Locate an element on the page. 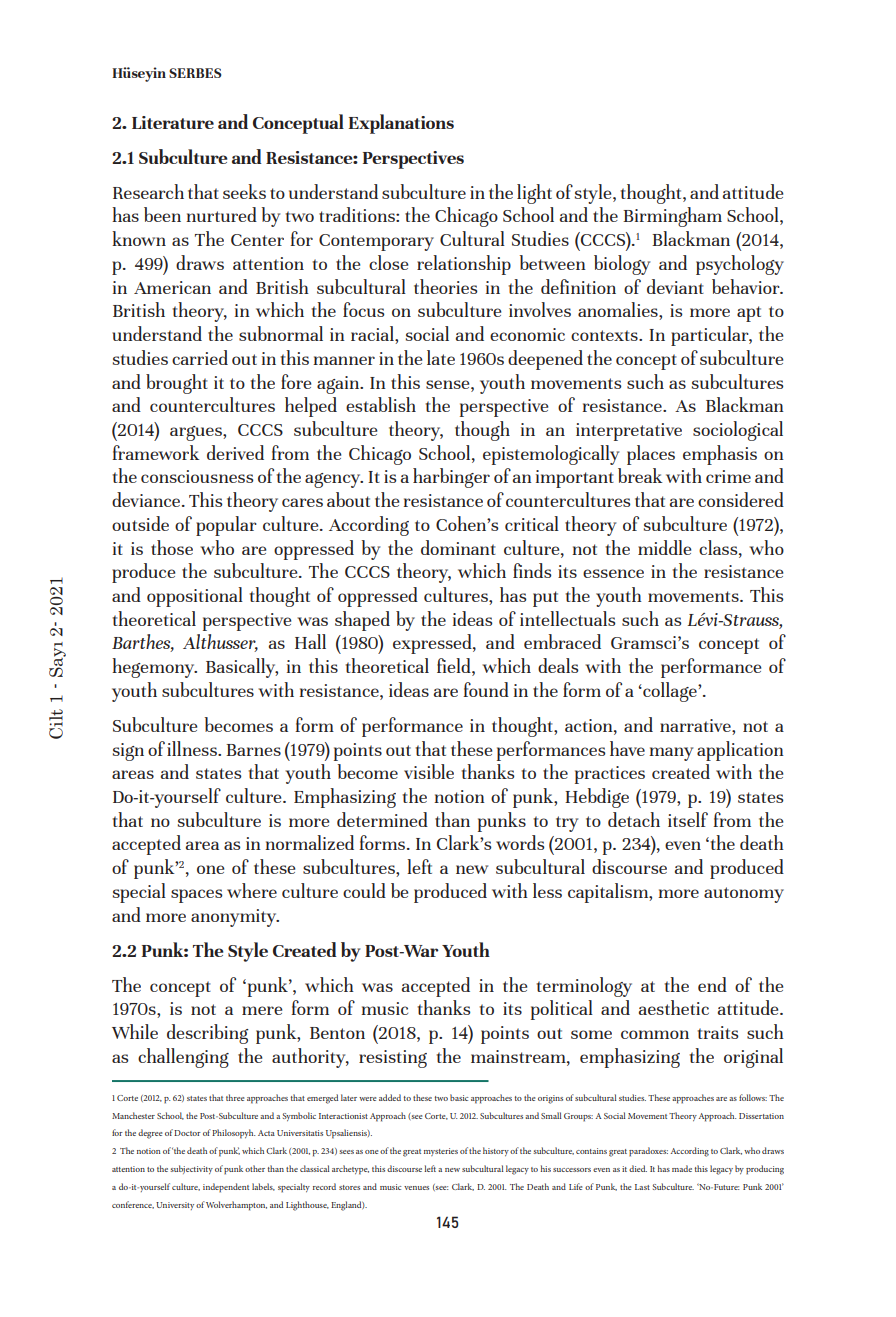  Explanations is located at coordinates (401, 124).
